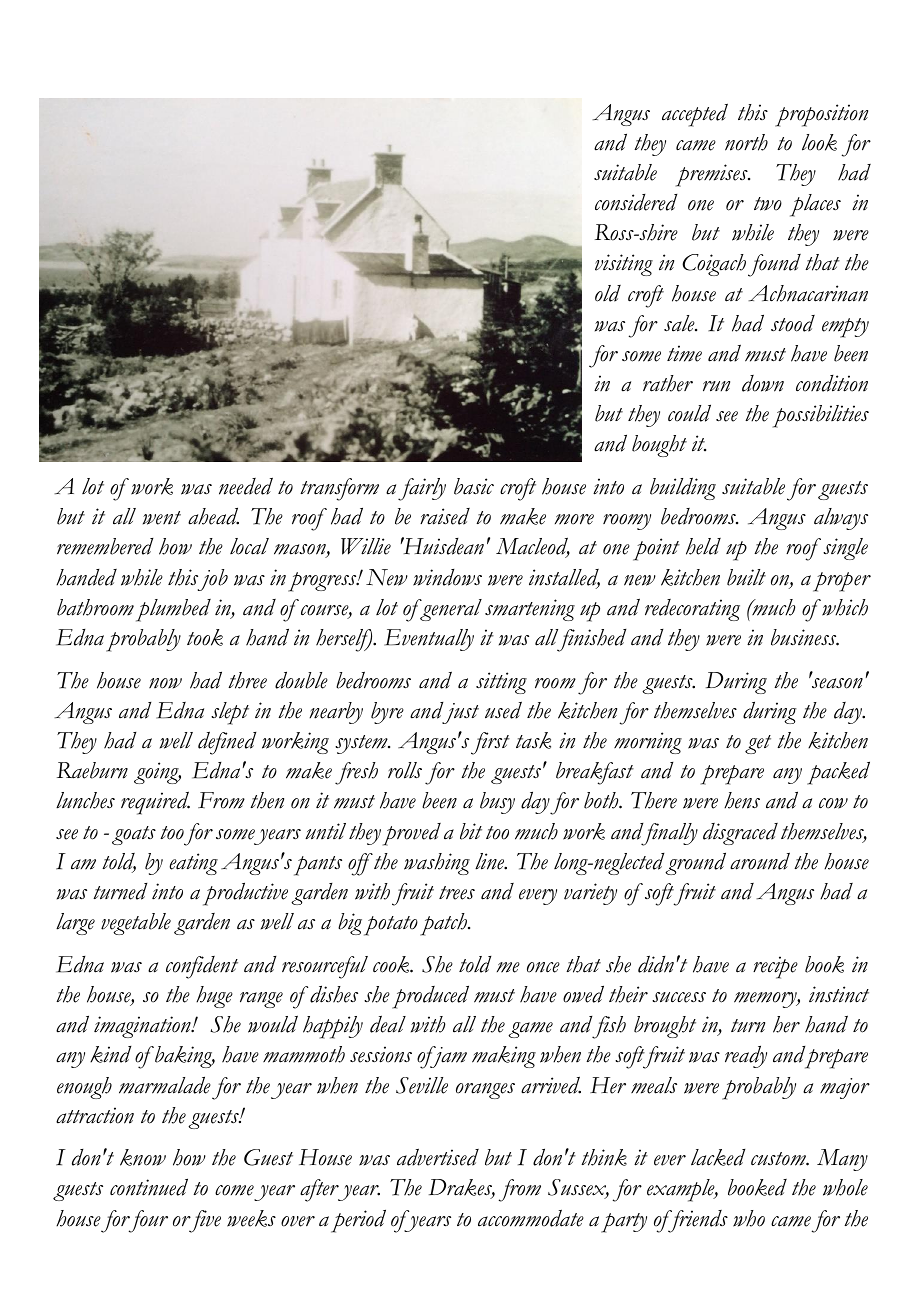 The image size is (924, 1308). What do you see at coordinates (205, 637) in the screenshot?
I see `took` at bounding box center [205, 637].
